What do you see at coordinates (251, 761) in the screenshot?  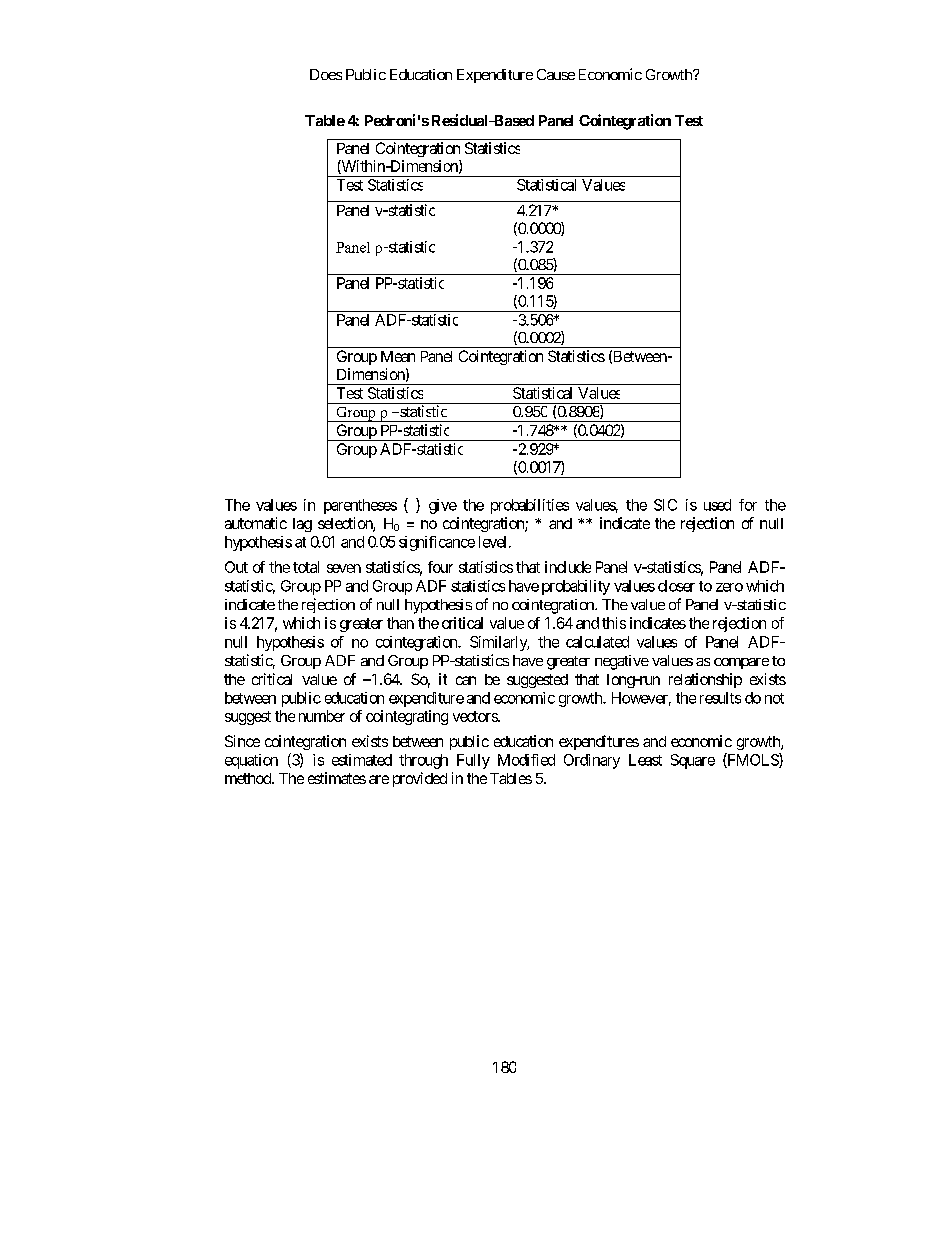 I see `equation` at bounding box center [251, 761].
